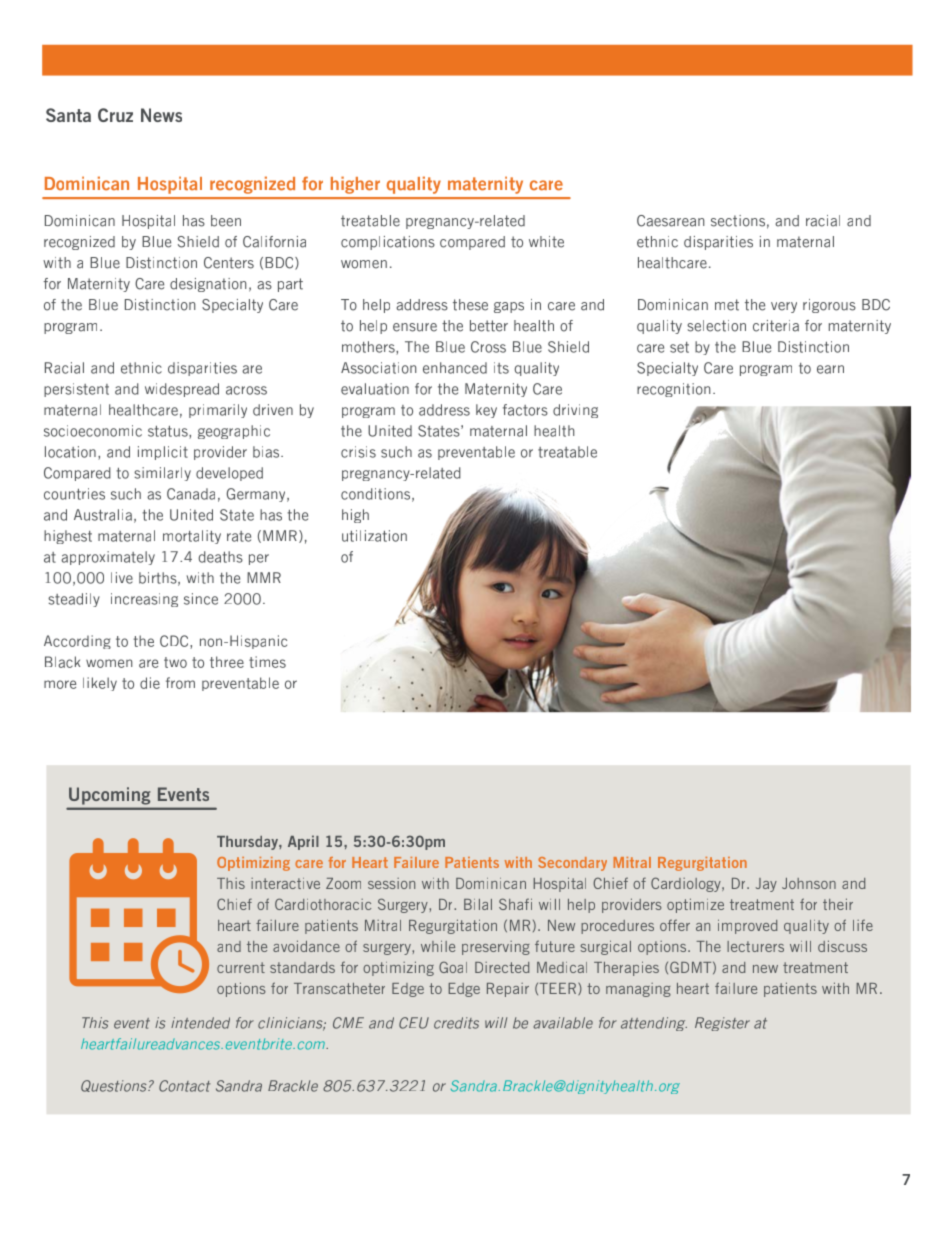 The width and height of the page is (952, 1233). Describe the element at coordinates (374, 536) in the page. I see `utilization` at that location.
